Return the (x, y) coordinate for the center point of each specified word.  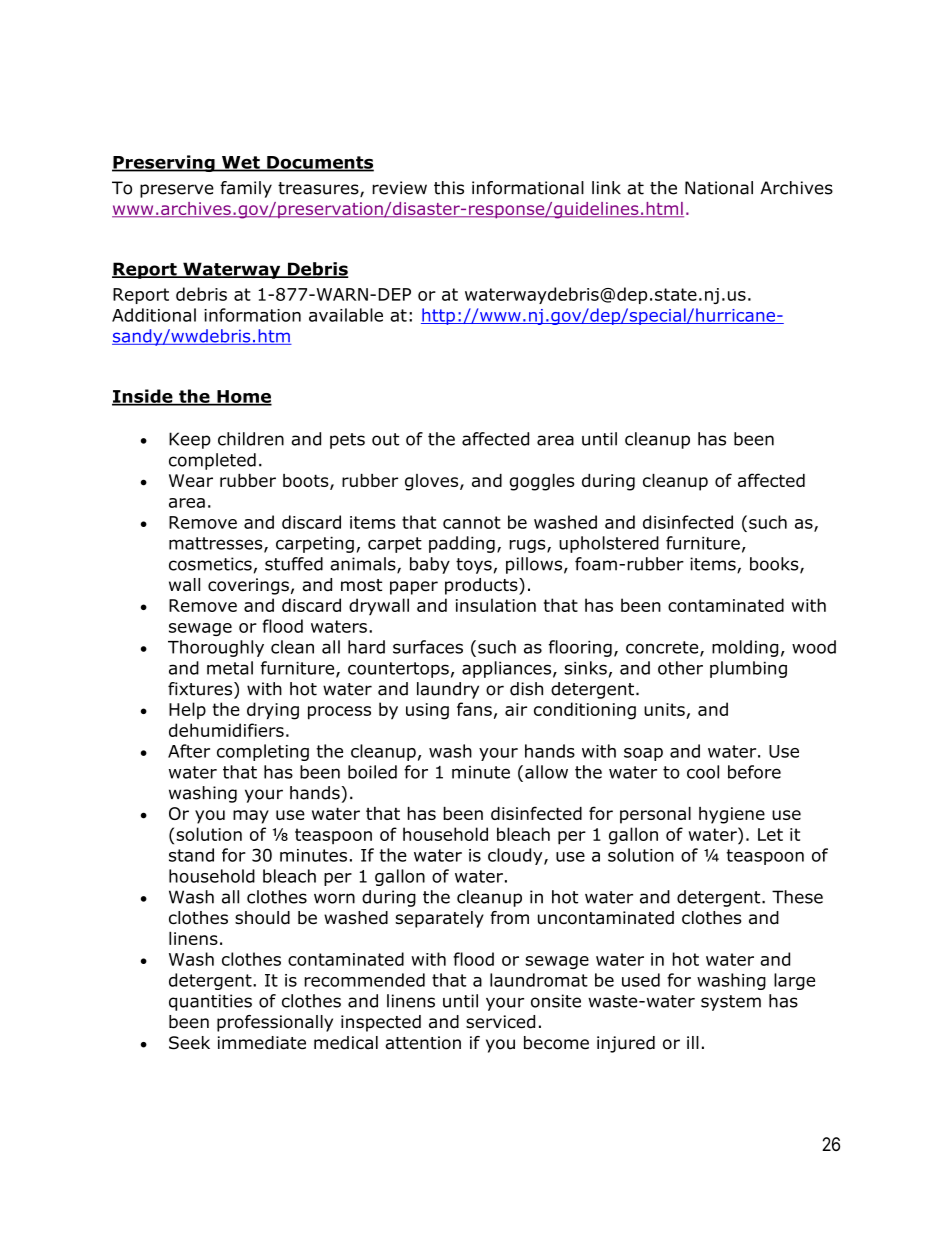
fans (474, 709)
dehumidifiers (226, 730)
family (246, 189)
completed (212, 461)
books (775, 565)
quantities (210, 1002)
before (754, 772)
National (719, 188)
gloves (433, 482)
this (449, 188)
